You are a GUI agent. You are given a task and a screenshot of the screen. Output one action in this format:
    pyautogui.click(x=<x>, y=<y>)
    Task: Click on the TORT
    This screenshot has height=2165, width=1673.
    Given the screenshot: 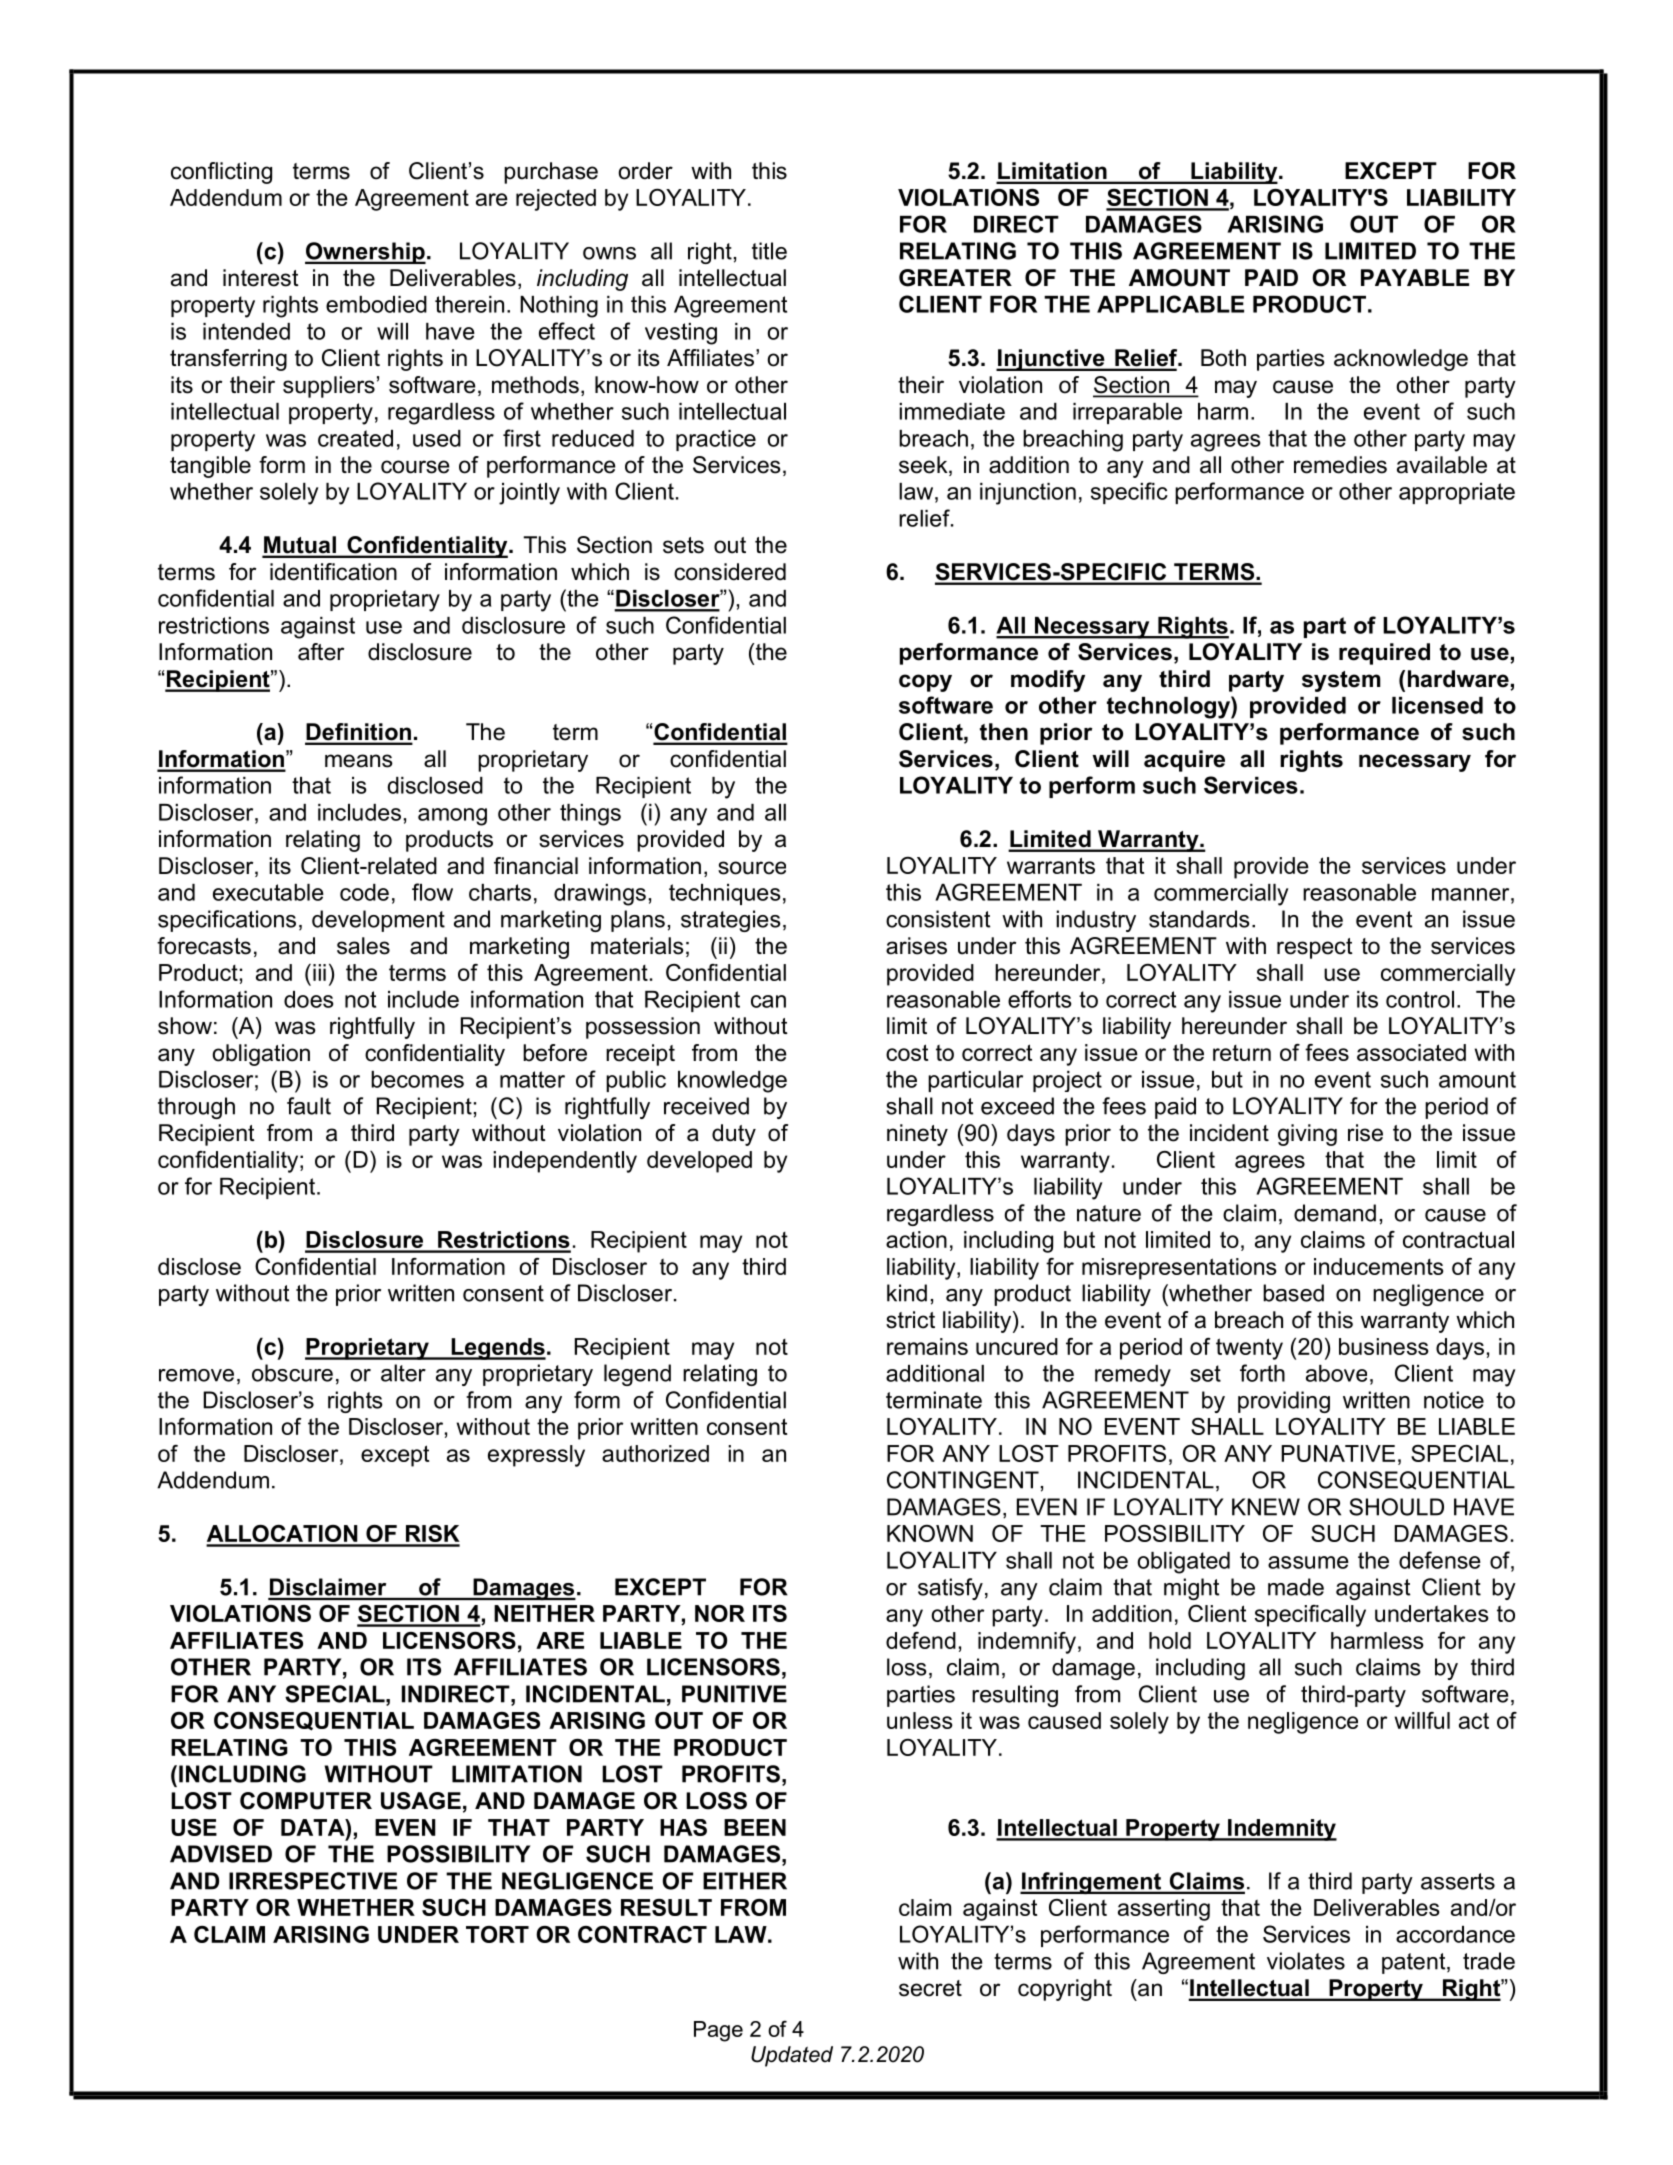 What is the action you would take?
    pyautogui.click(x=497, y=1934)
